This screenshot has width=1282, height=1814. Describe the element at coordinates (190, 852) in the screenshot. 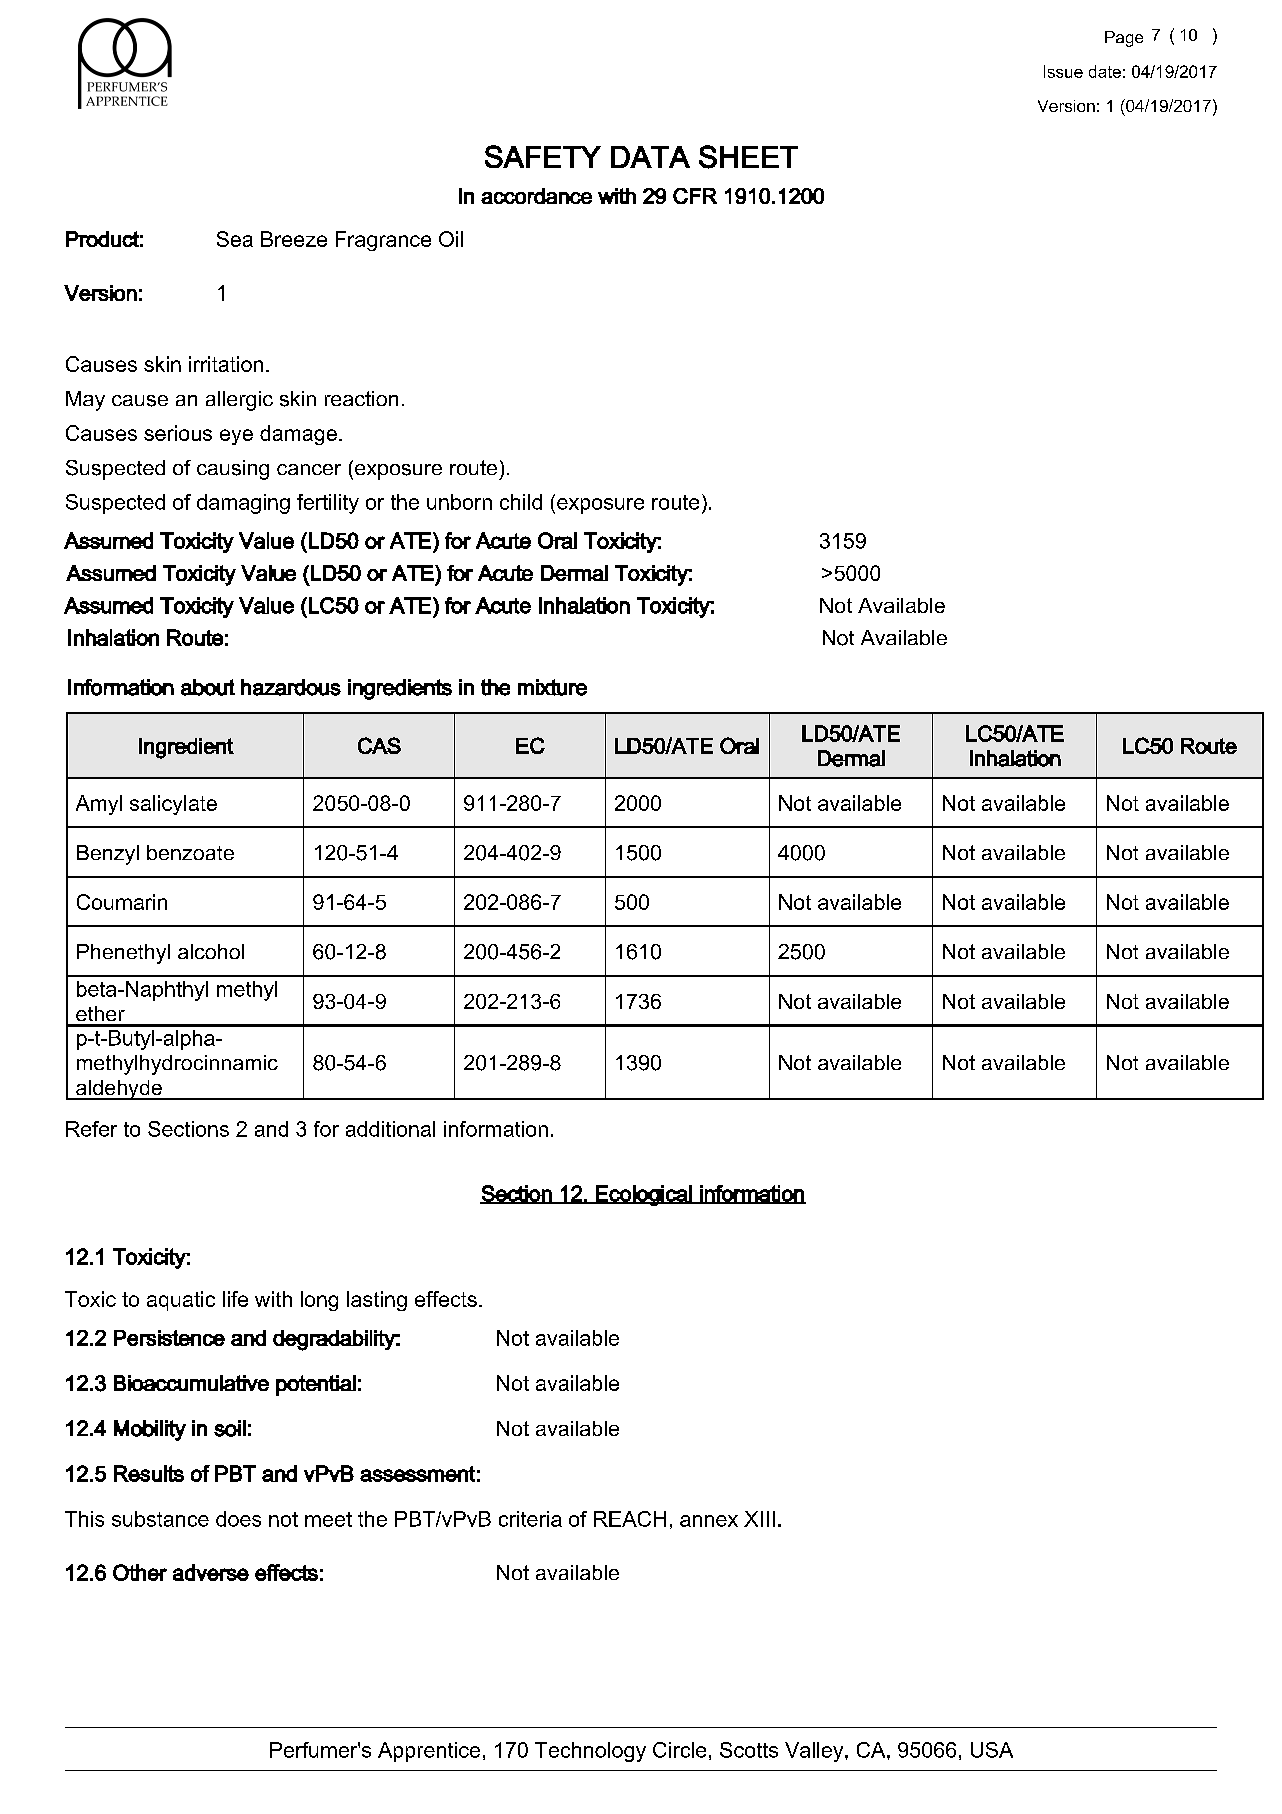

I see `benzoate` at that location.
